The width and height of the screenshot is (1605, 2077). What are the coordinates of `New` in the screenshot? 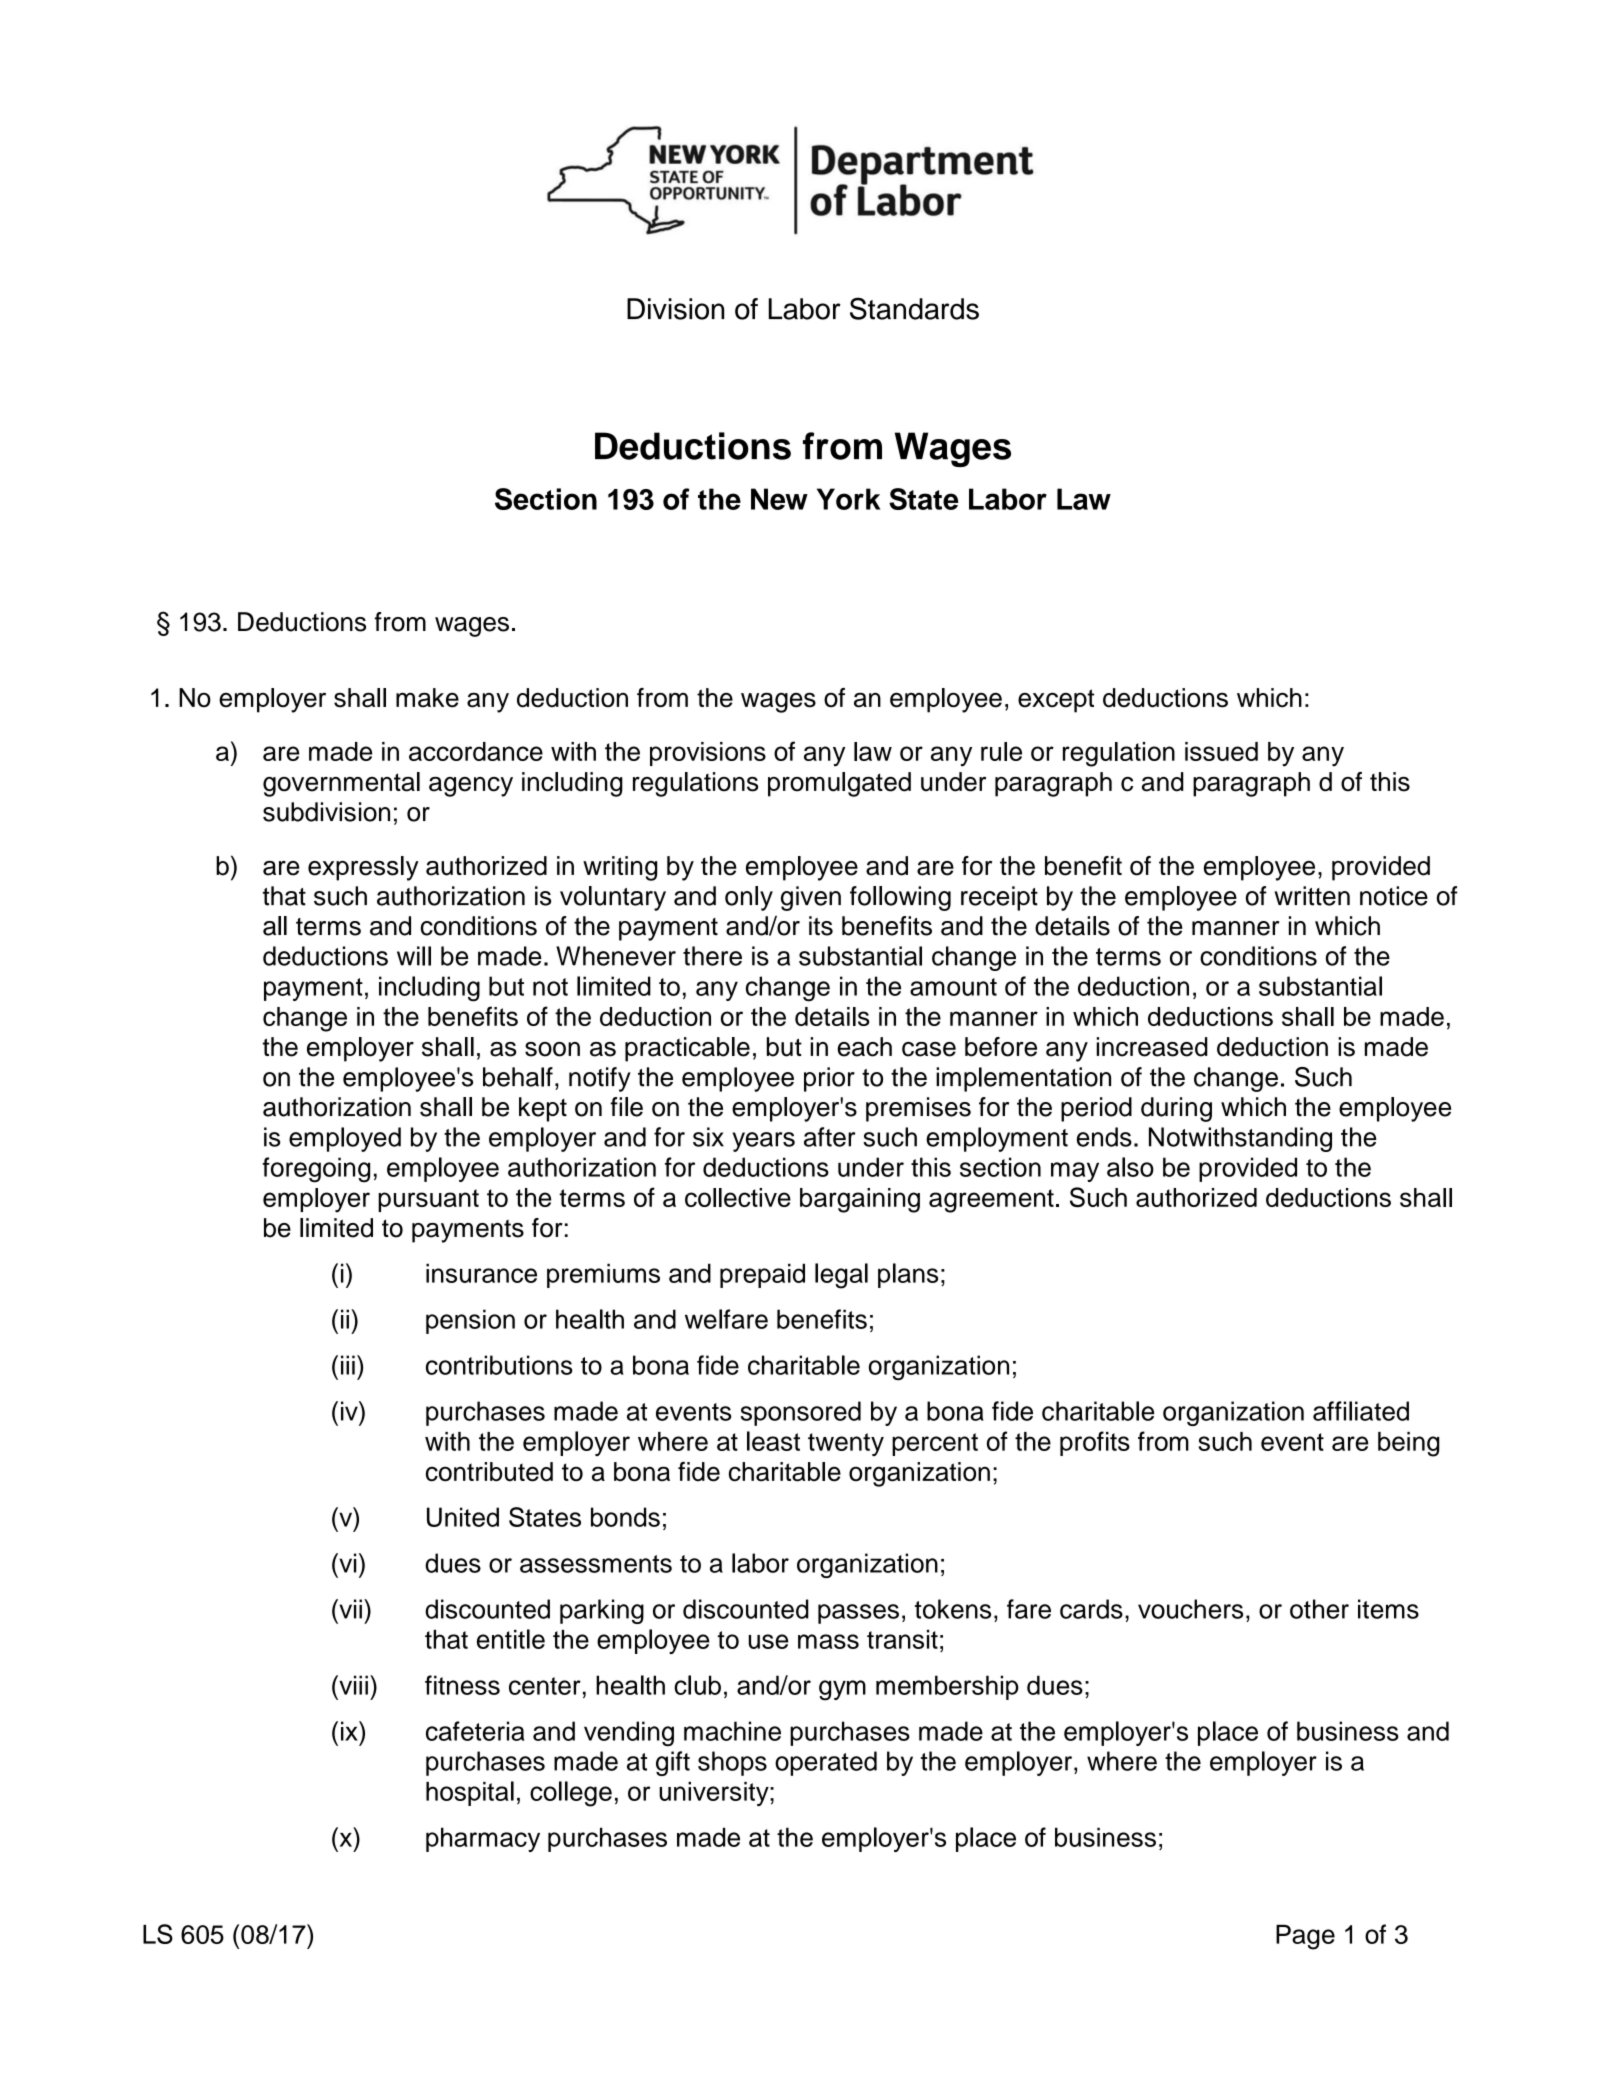 It's located at (779, 499).
